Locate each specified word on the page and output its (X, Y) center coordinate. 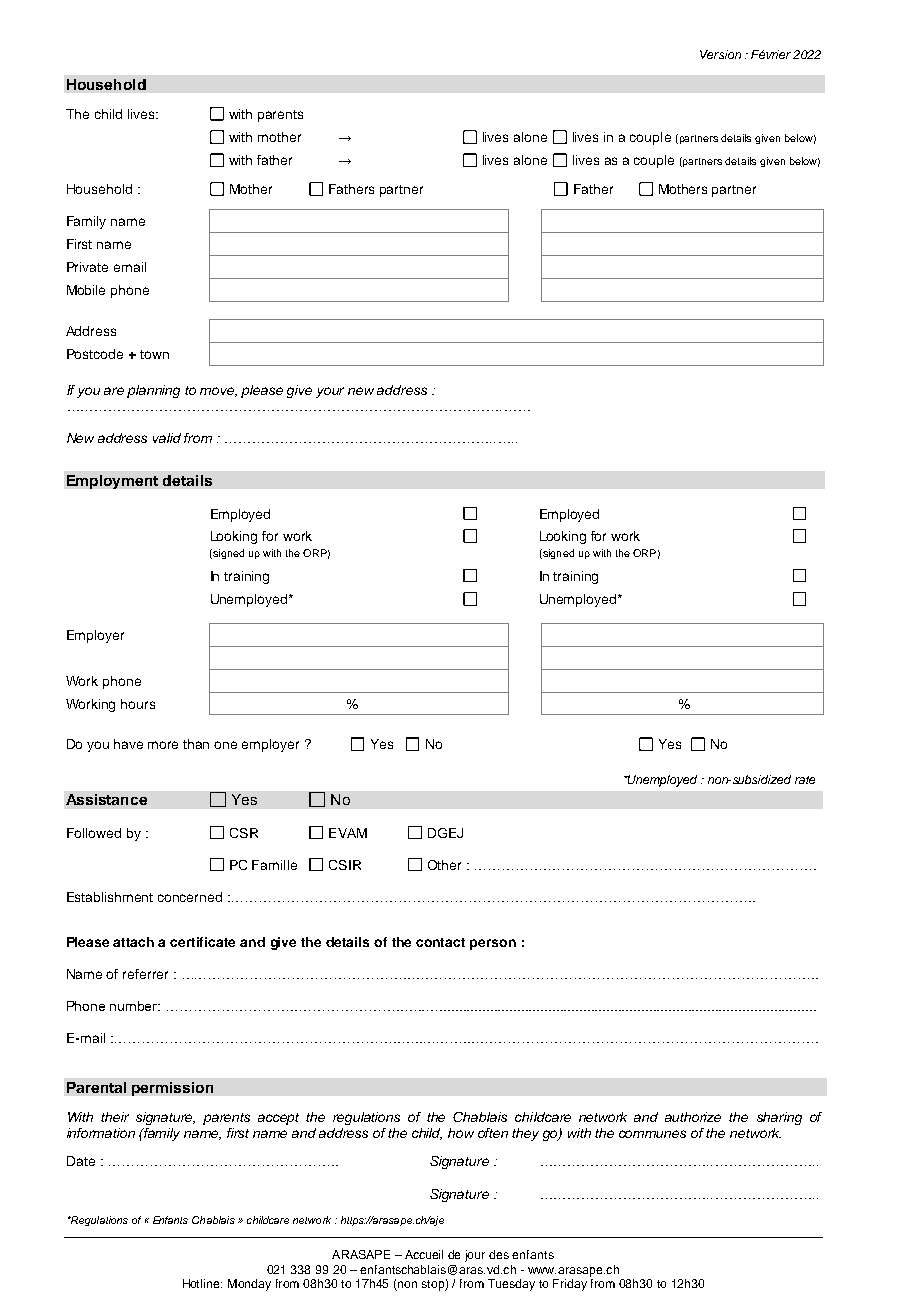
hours (138, 704)
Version (720, 54)
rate (805, 780)
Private (87, 267)
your (330, 392)
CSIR (345, 865)
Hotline (202, 1283)
